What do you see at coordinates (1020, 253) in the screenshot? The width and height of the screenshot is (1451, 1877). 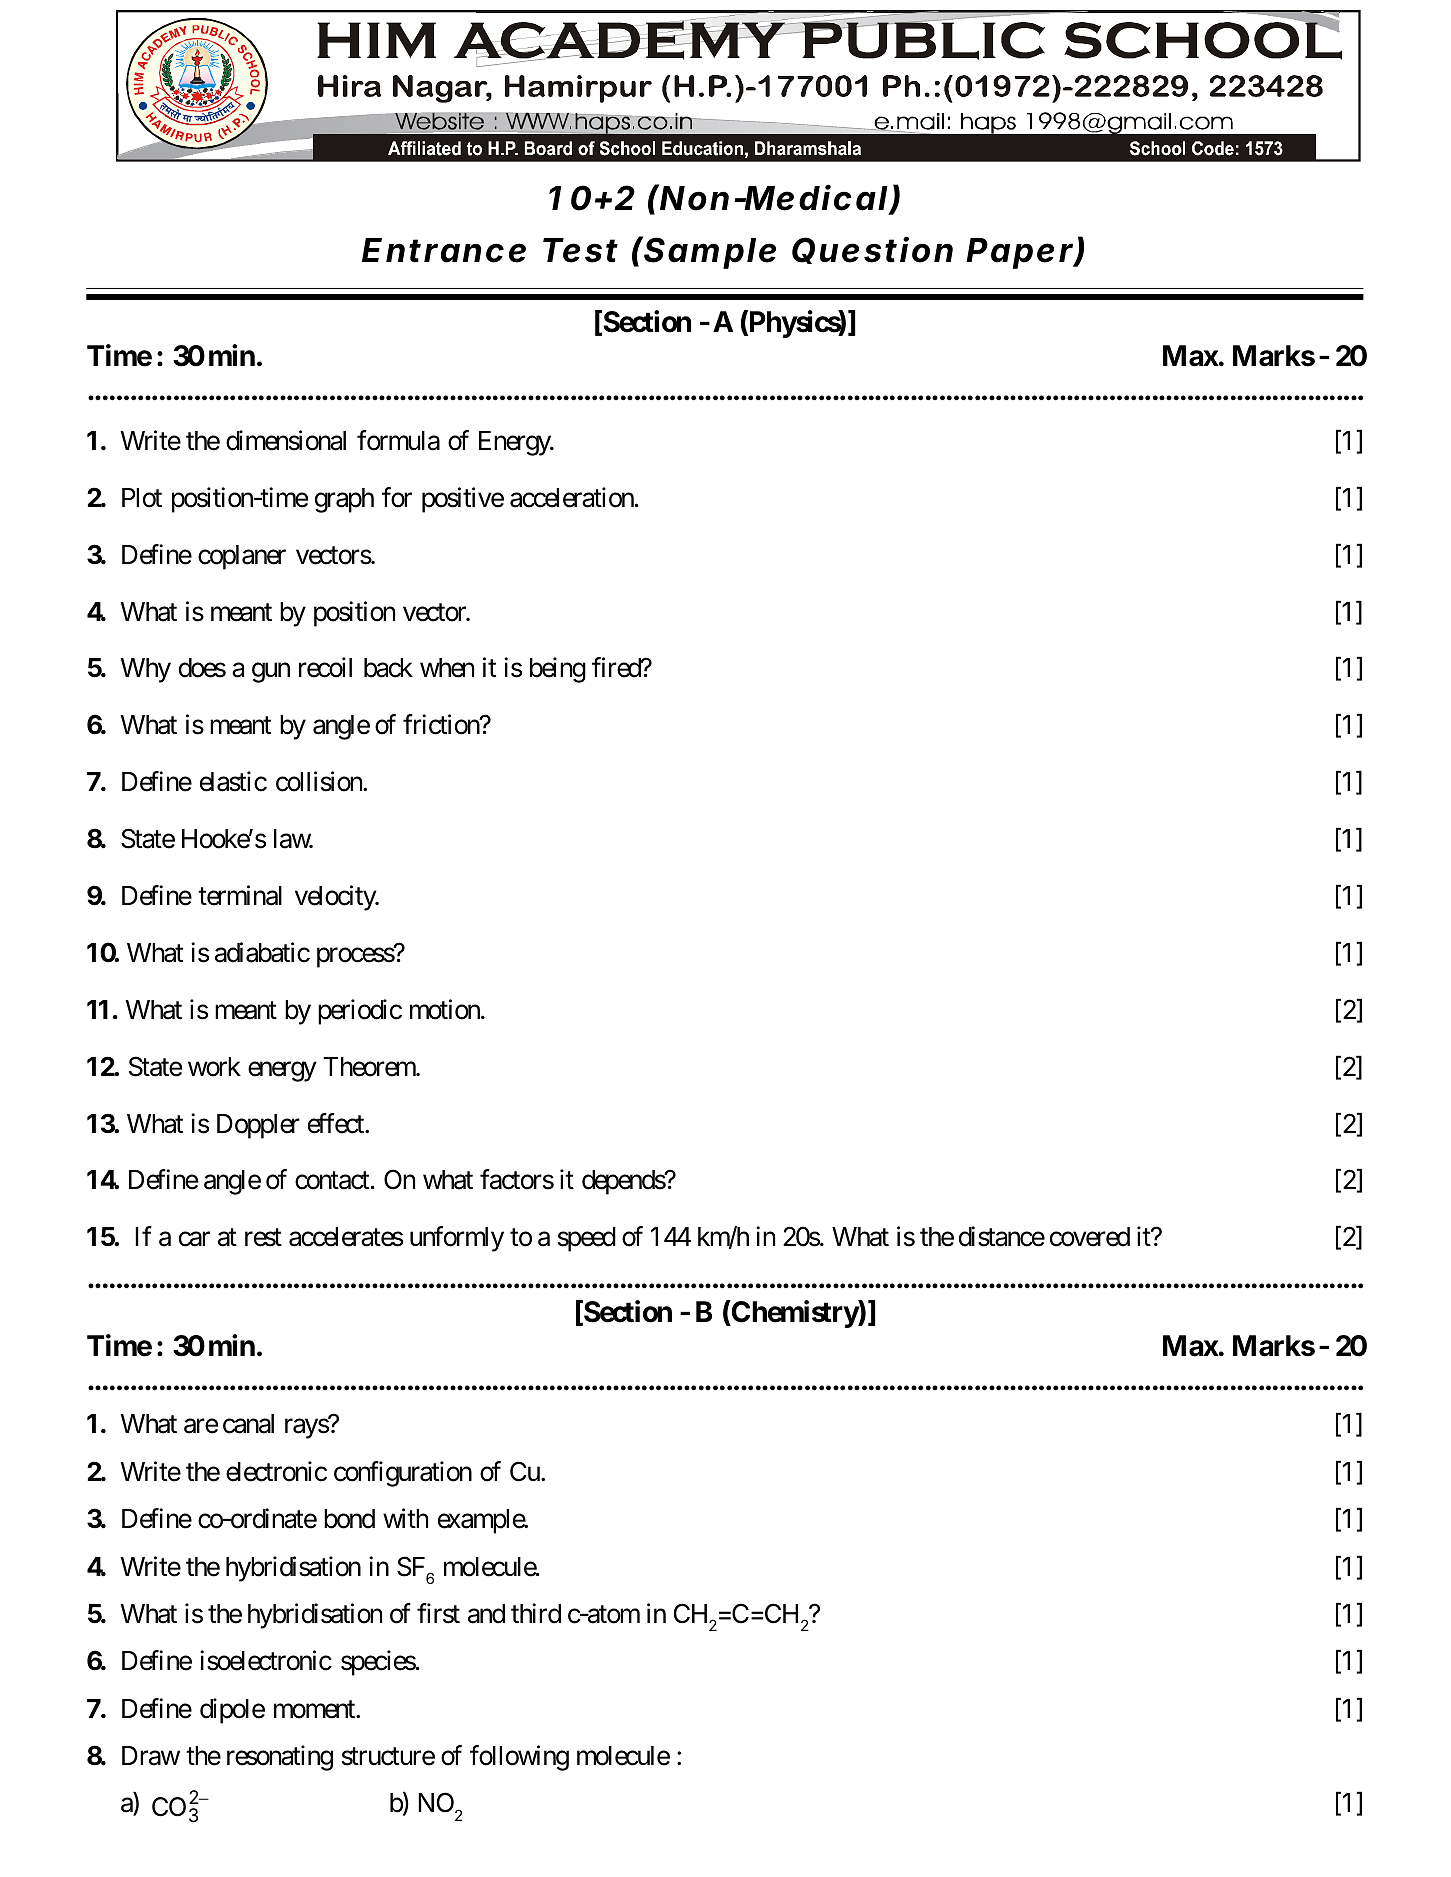 I see `Paper` at bounding box center [1020, 253].
